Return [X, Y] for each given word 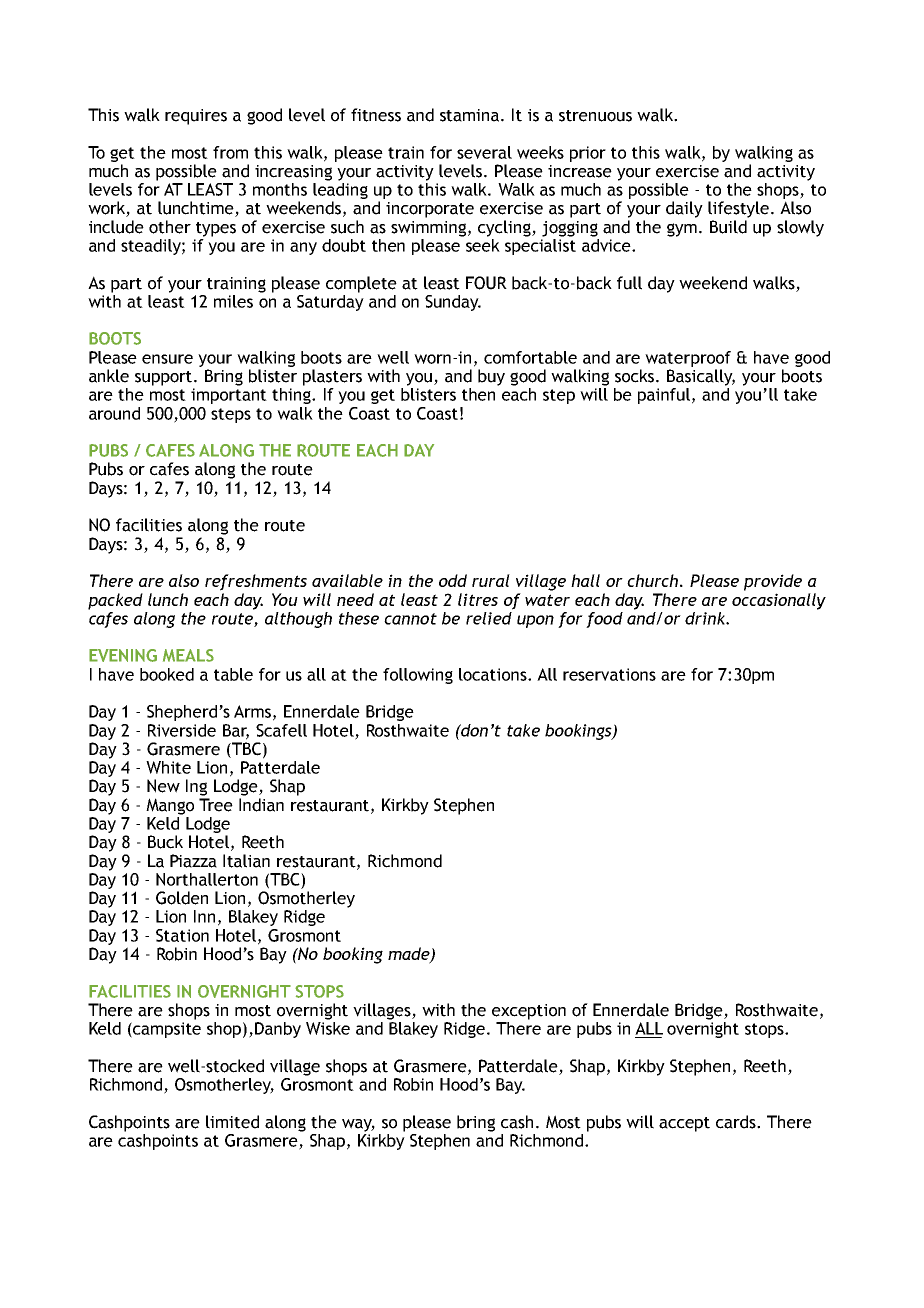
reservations [609, 674]
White [168, 767]
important [229, 396]
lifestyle [740, 209]
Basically [701, 377]
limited [232, 1122]
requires [196, 117]
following [418, 676]
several [484, 152]
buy [491, 377]
